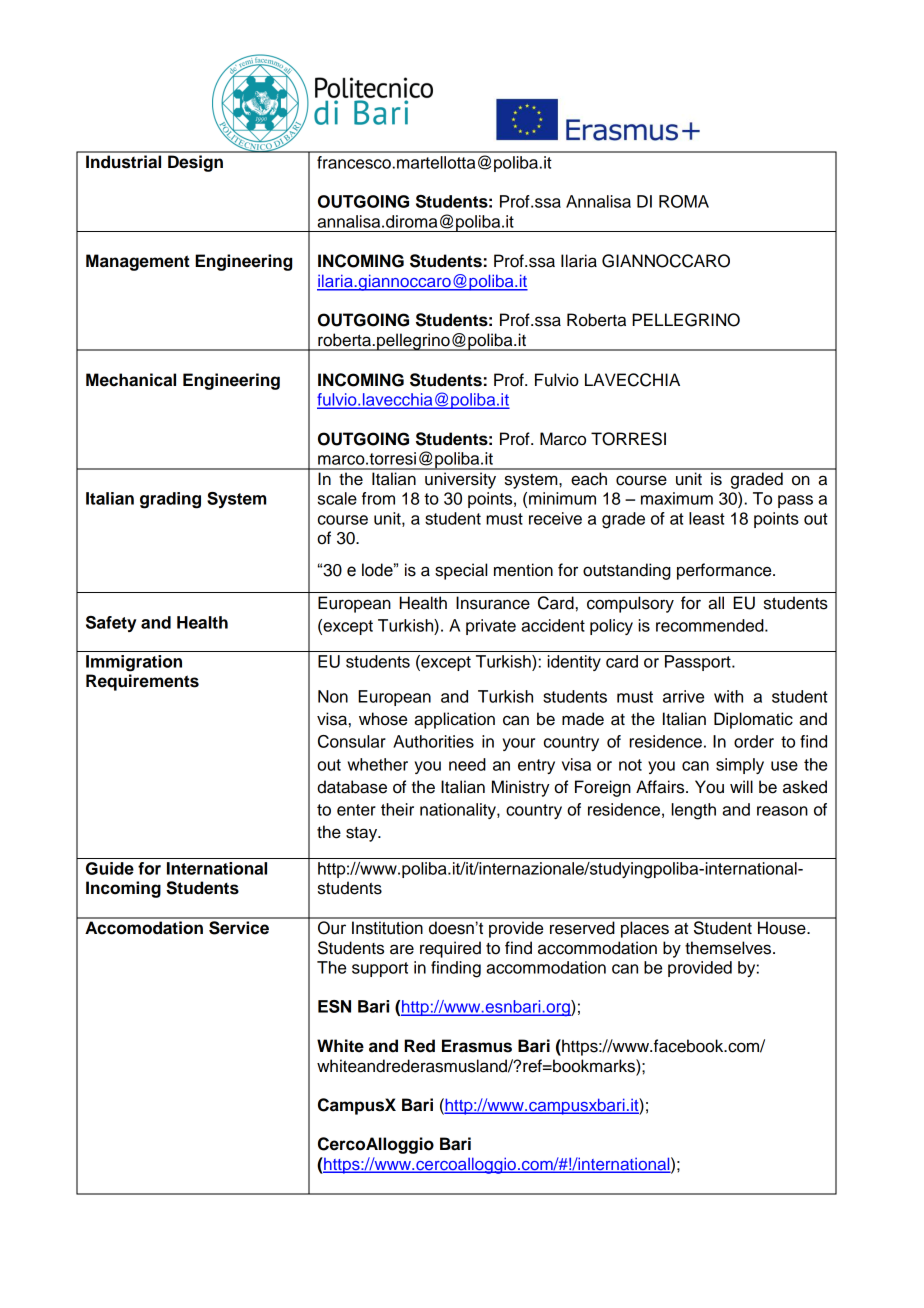  I want to click on maximum, so click(677, 498).
